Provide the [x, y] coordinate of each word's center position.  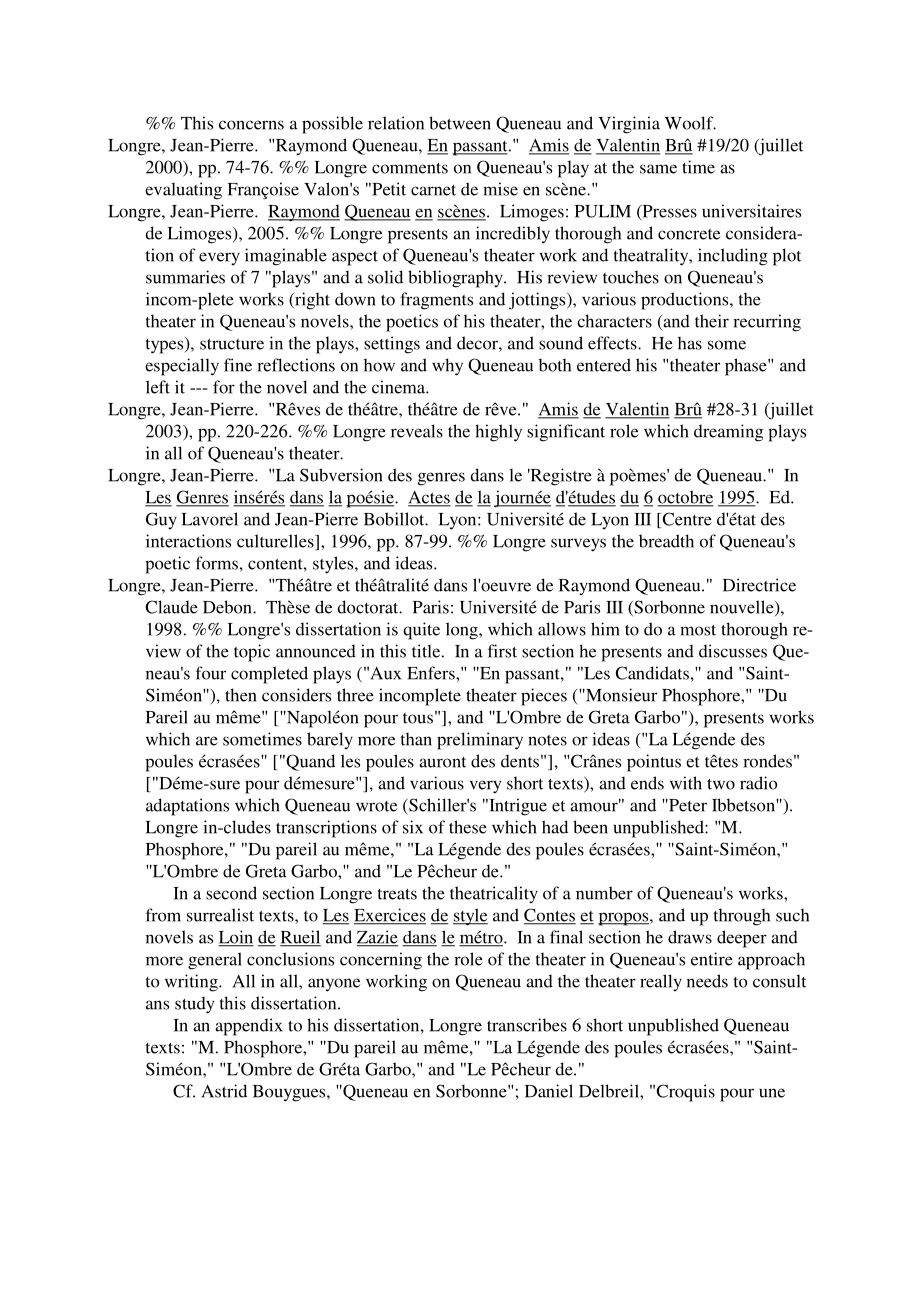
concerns [251, 125]
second [231, 893]
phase [747, 367]
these [468, 827]
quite [421, 631]
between [460, 123]
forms [217, 563]
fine [238, 365]
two [721, 784]
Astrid [224, 1091]
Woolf [690, 123]
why [447, 367]
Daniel [549, 1091]
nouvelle [743, 608]
